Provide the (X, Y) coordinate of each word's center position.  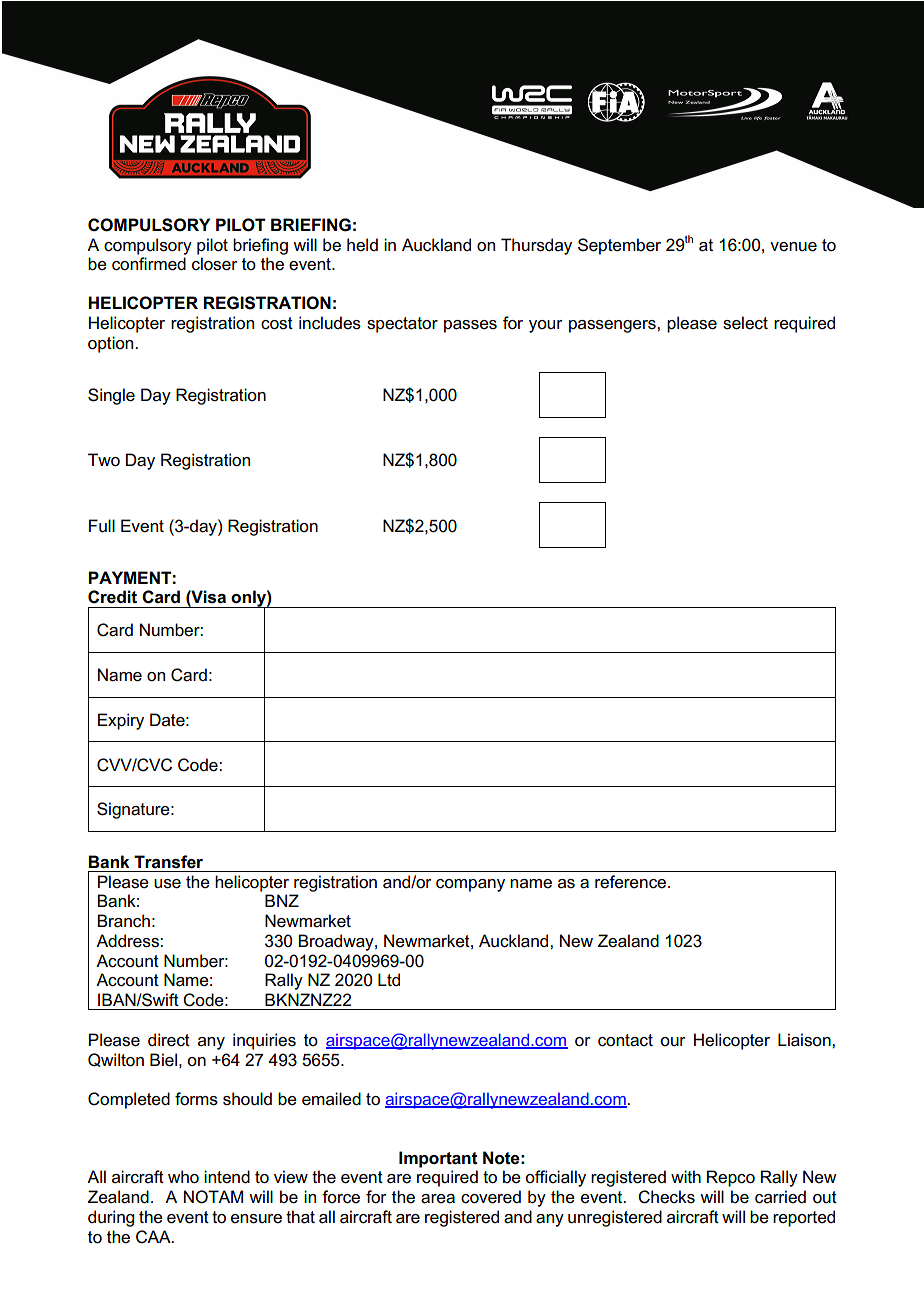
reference (632, 882)
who (183, 1177)
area (438, 1199)
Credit (112, 597)
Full (102, 526)
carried (780, 1197)
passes (470, 326)
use (167, 884)
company (470, 885)
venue (793, 247)
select (745, 323)
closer (215, 264)
